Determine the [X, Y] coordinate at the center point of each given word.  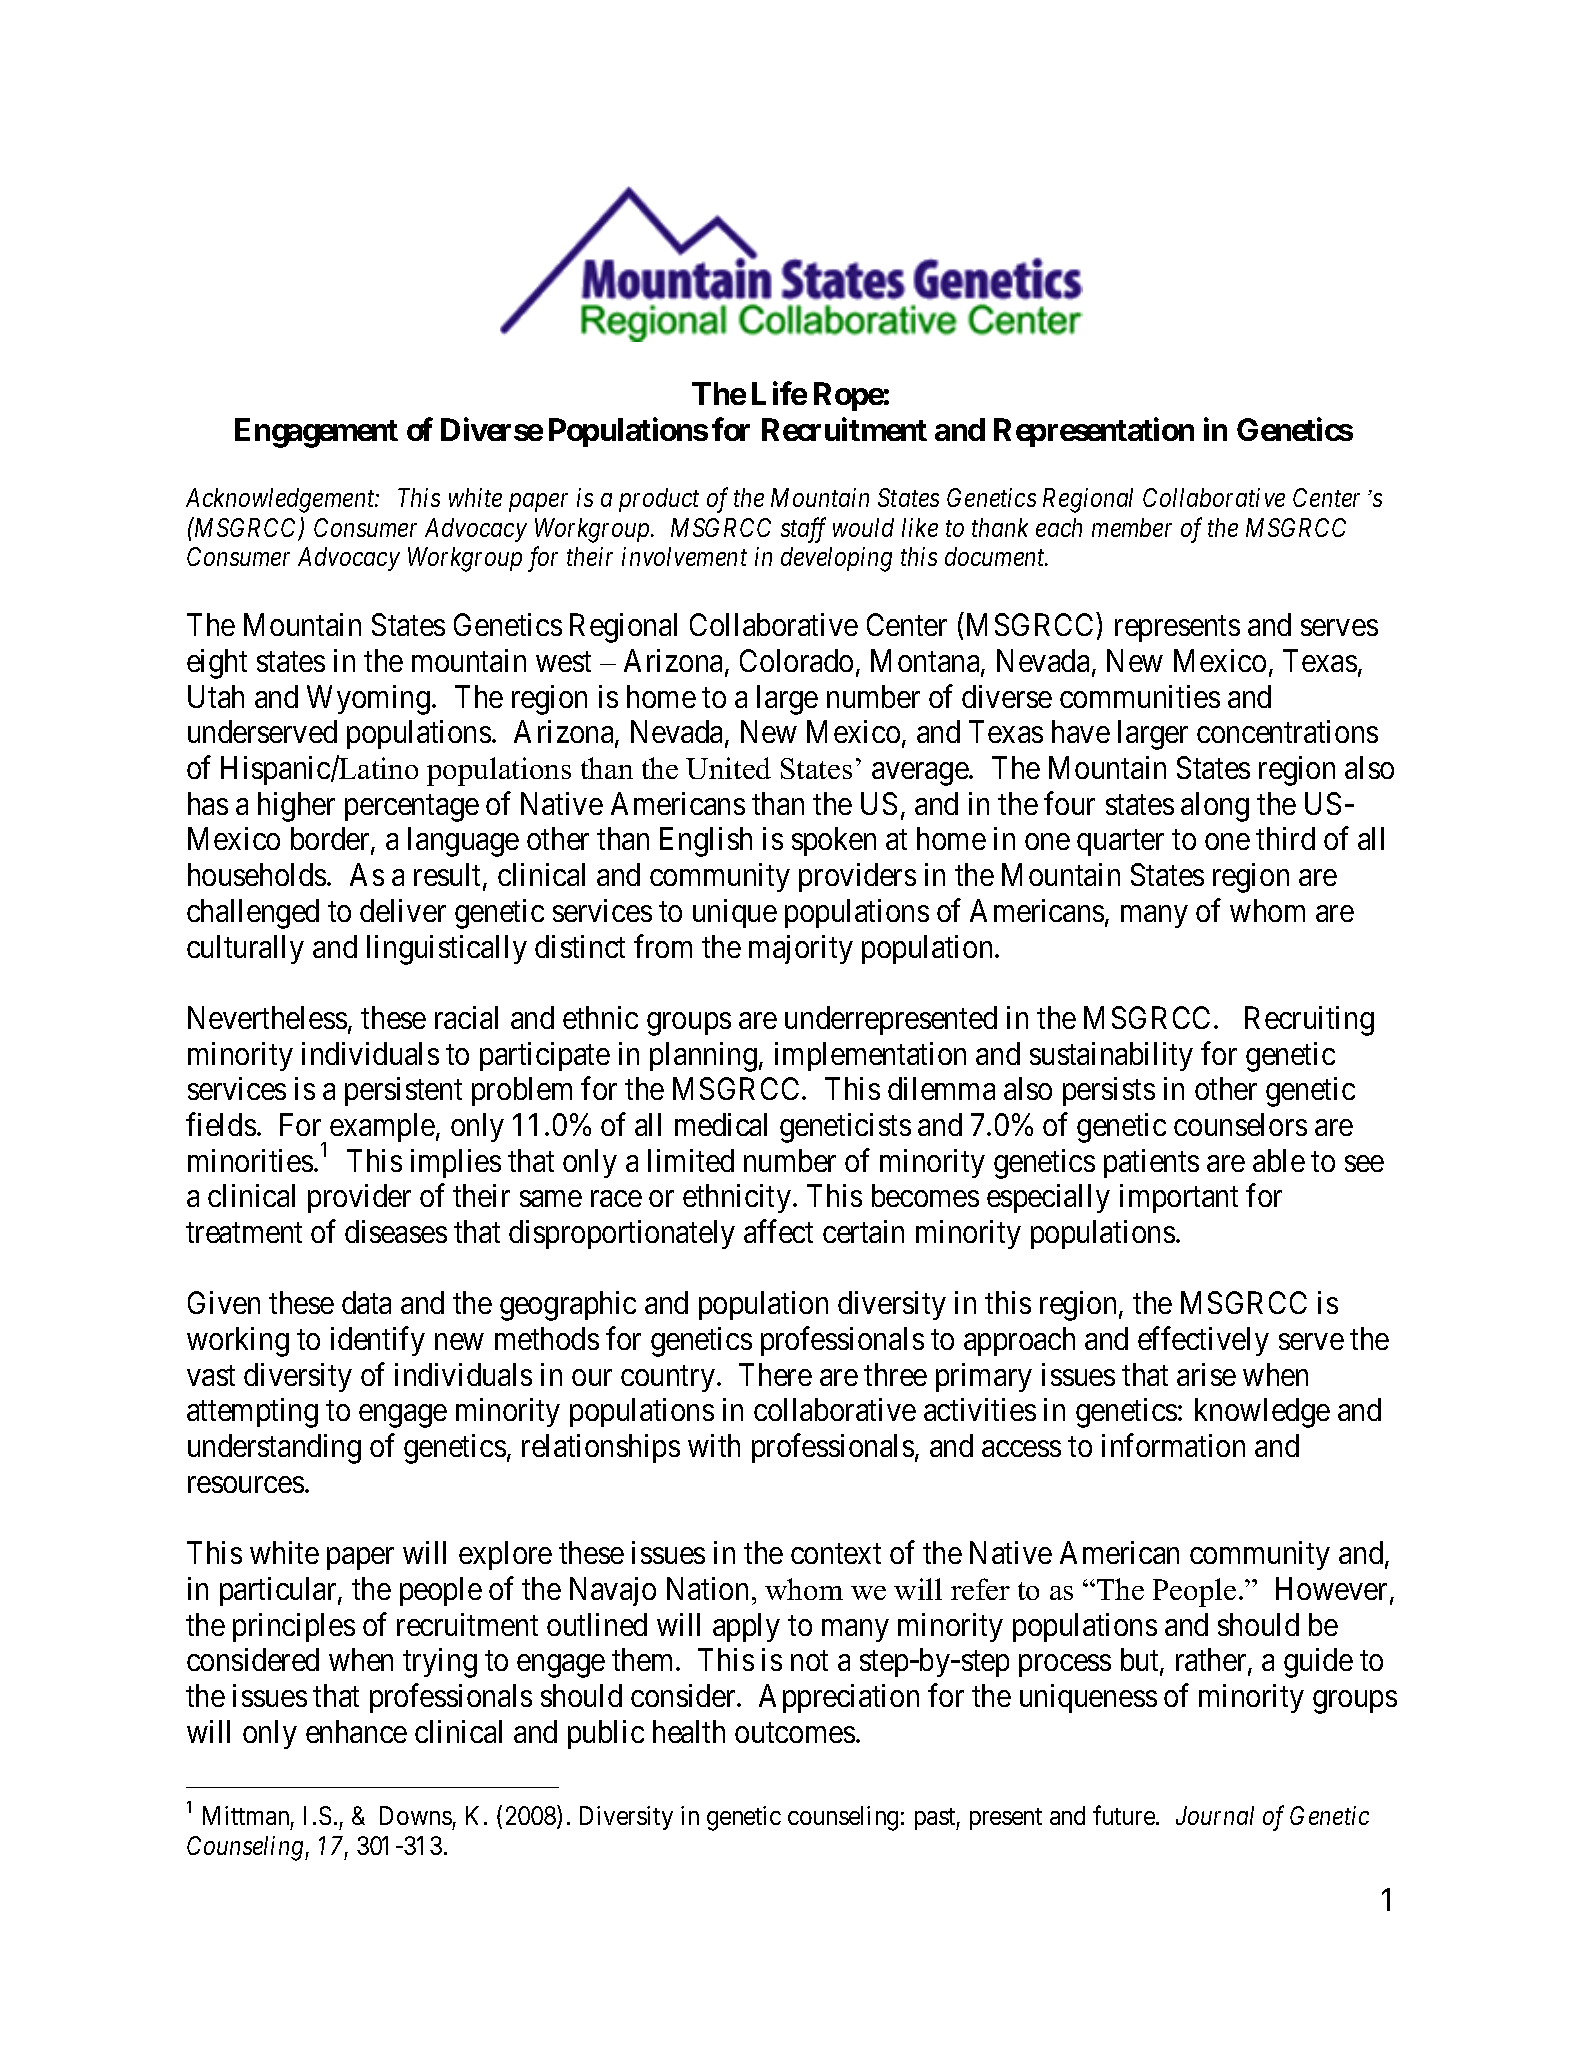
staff [803, 530]
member [1132, 527]
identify [378, 1341]
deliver [403, 910]
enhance [356, 1731]
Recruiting [1309, 1021]
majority [801, 949]
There [775, 1374]
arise [1206, 1374]
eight [217, 664]
